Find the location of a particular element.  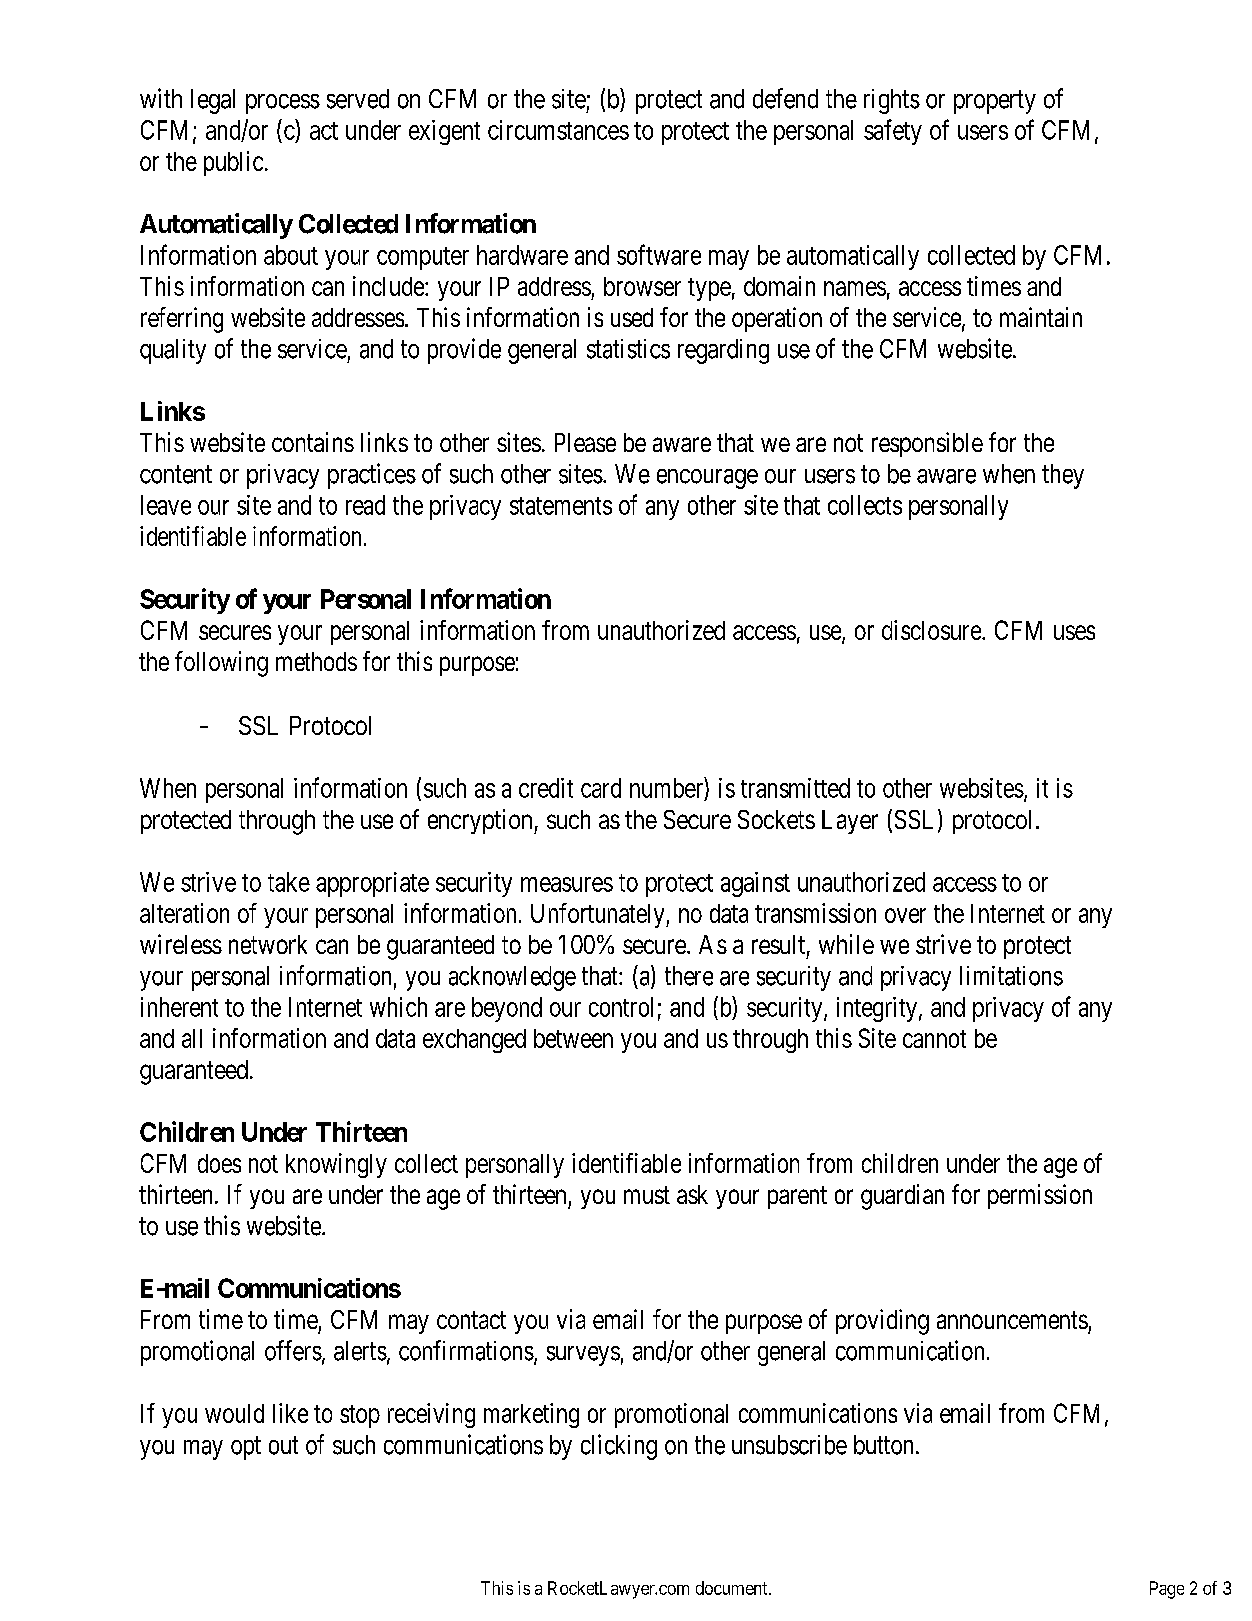

card is located at coordinates (601, 788).
